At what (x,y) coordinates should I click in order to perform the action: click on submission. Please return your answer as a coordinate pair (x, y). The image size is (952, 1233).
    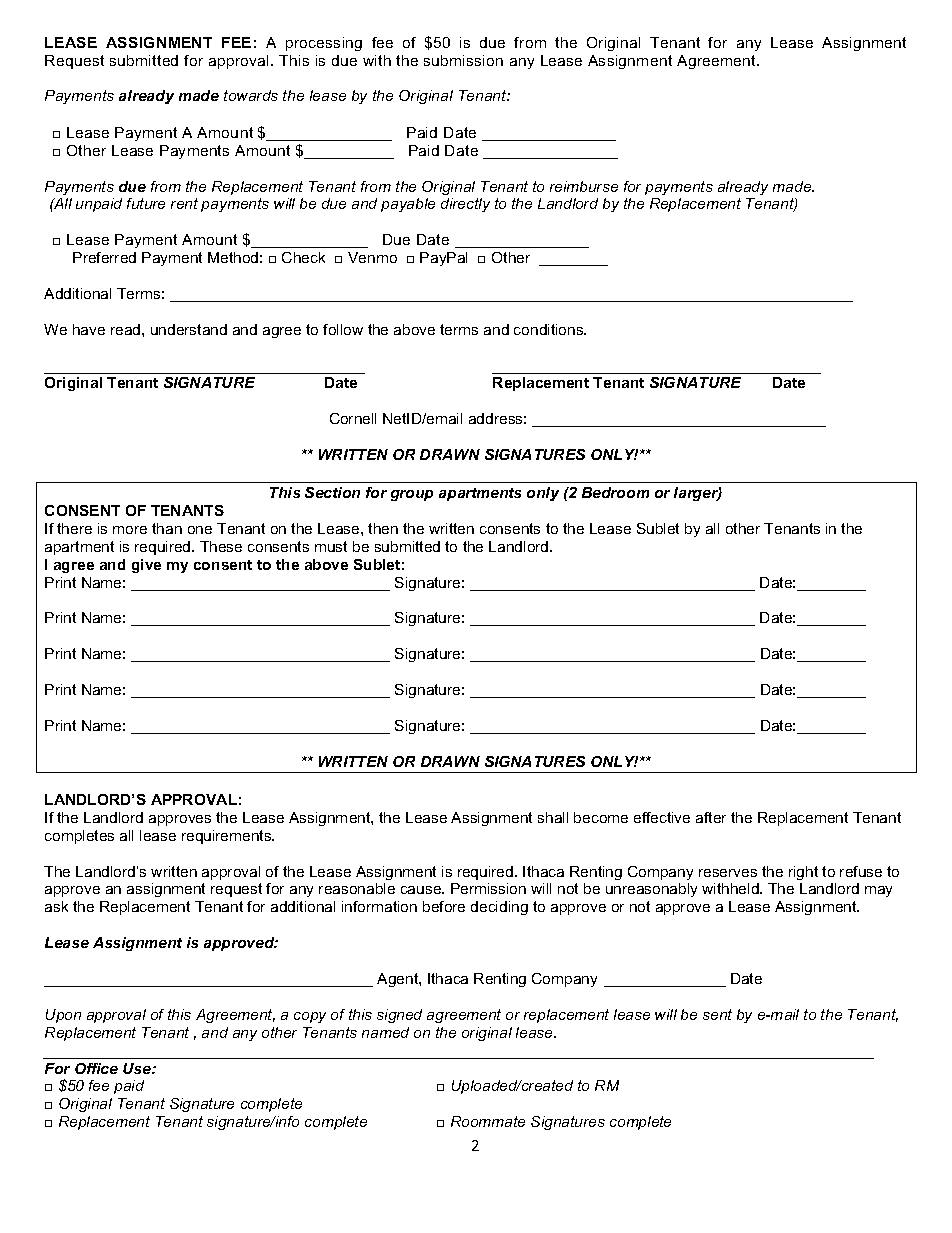
    Looking at the image, I should click on (463, 60).
